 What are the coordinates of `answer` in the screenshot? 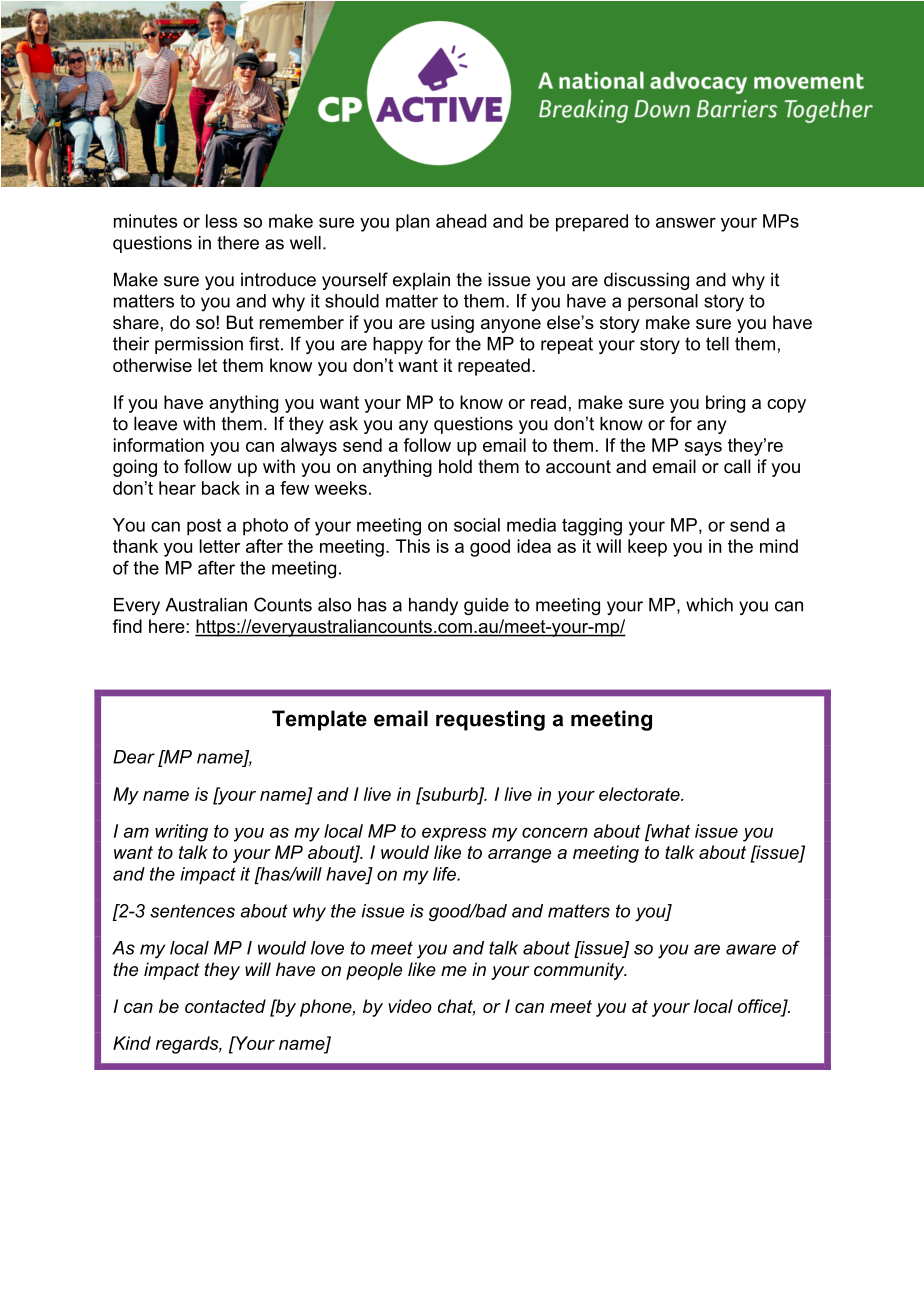 It's located at (686, 222).
